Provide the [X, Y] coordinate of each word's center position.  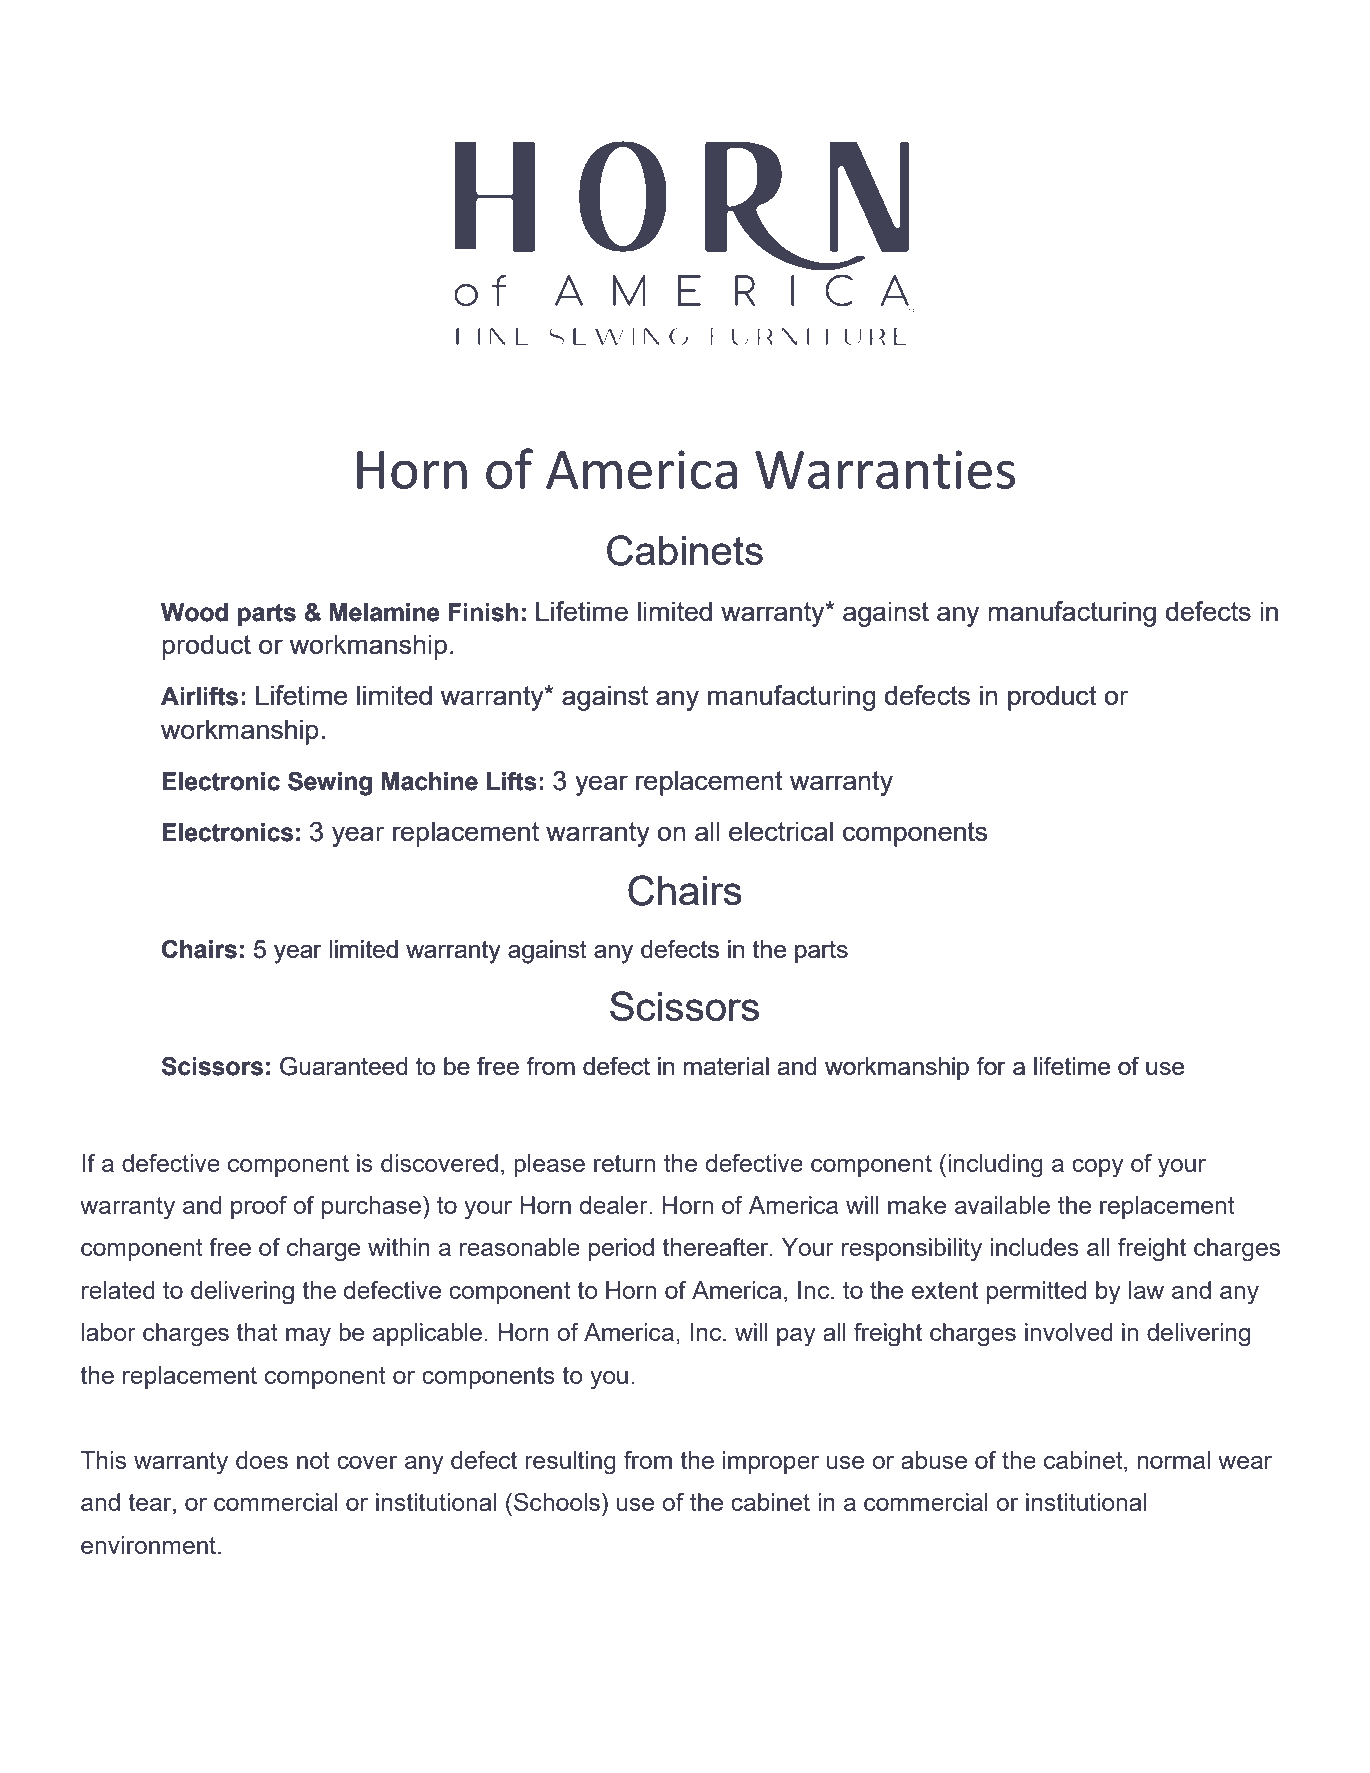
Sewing [330, 784]
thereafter [716, 1247]
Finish [483, 612]
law [1146, 1290]
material [726, 1066]
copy [1098, 1168]
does [262, 1460]
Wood [194, 612]
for [991, 1066]
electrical [781, 831]
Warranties [885, 469]
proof [259, 1207]
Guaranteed [344, 1066]
